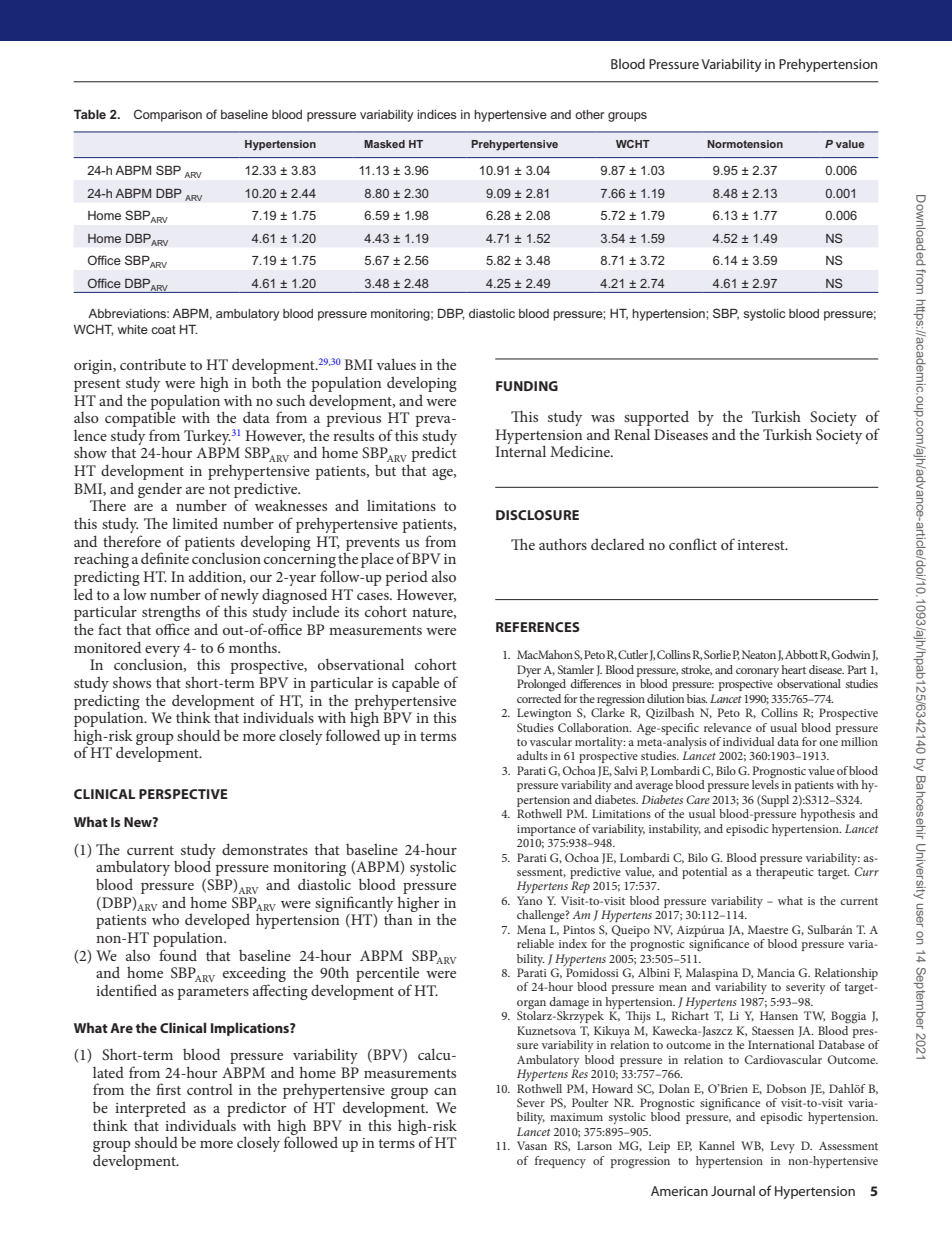 Image resolution: width=952 pixels, height=1256 pixels. I want to click on importance, so click(546, 830).
